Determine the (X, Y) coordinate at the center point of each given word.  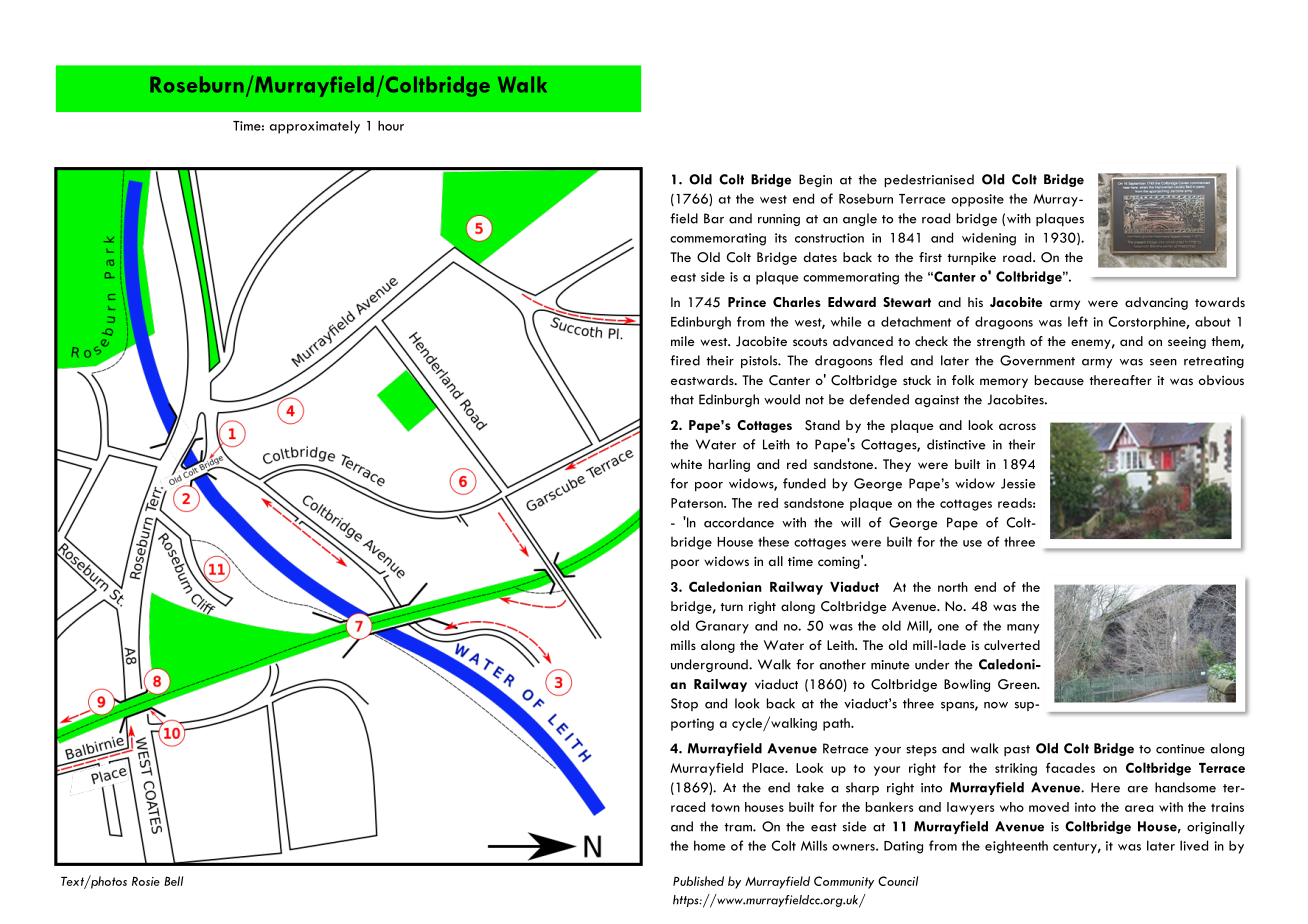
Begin (815, 180)
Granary (722, 627)
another (843, 664)
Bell (173, 881)
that (682, 399)
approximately (315, 127)
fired (685, 360)
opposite (978, 200)
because (1059, 380)
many (1023, 629)
